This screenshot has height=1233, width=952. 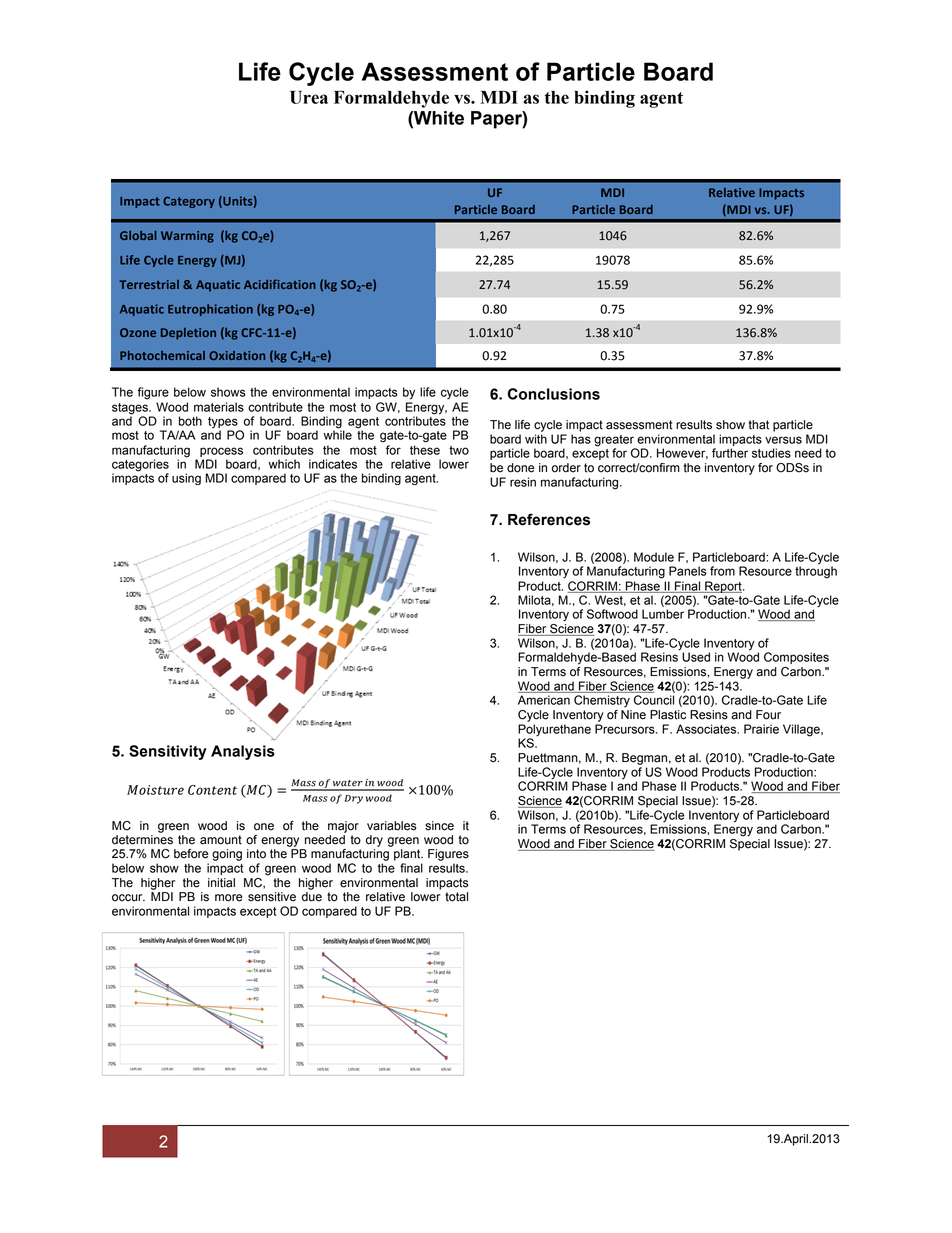 I want to click on American, so click(x=544, y=700).
